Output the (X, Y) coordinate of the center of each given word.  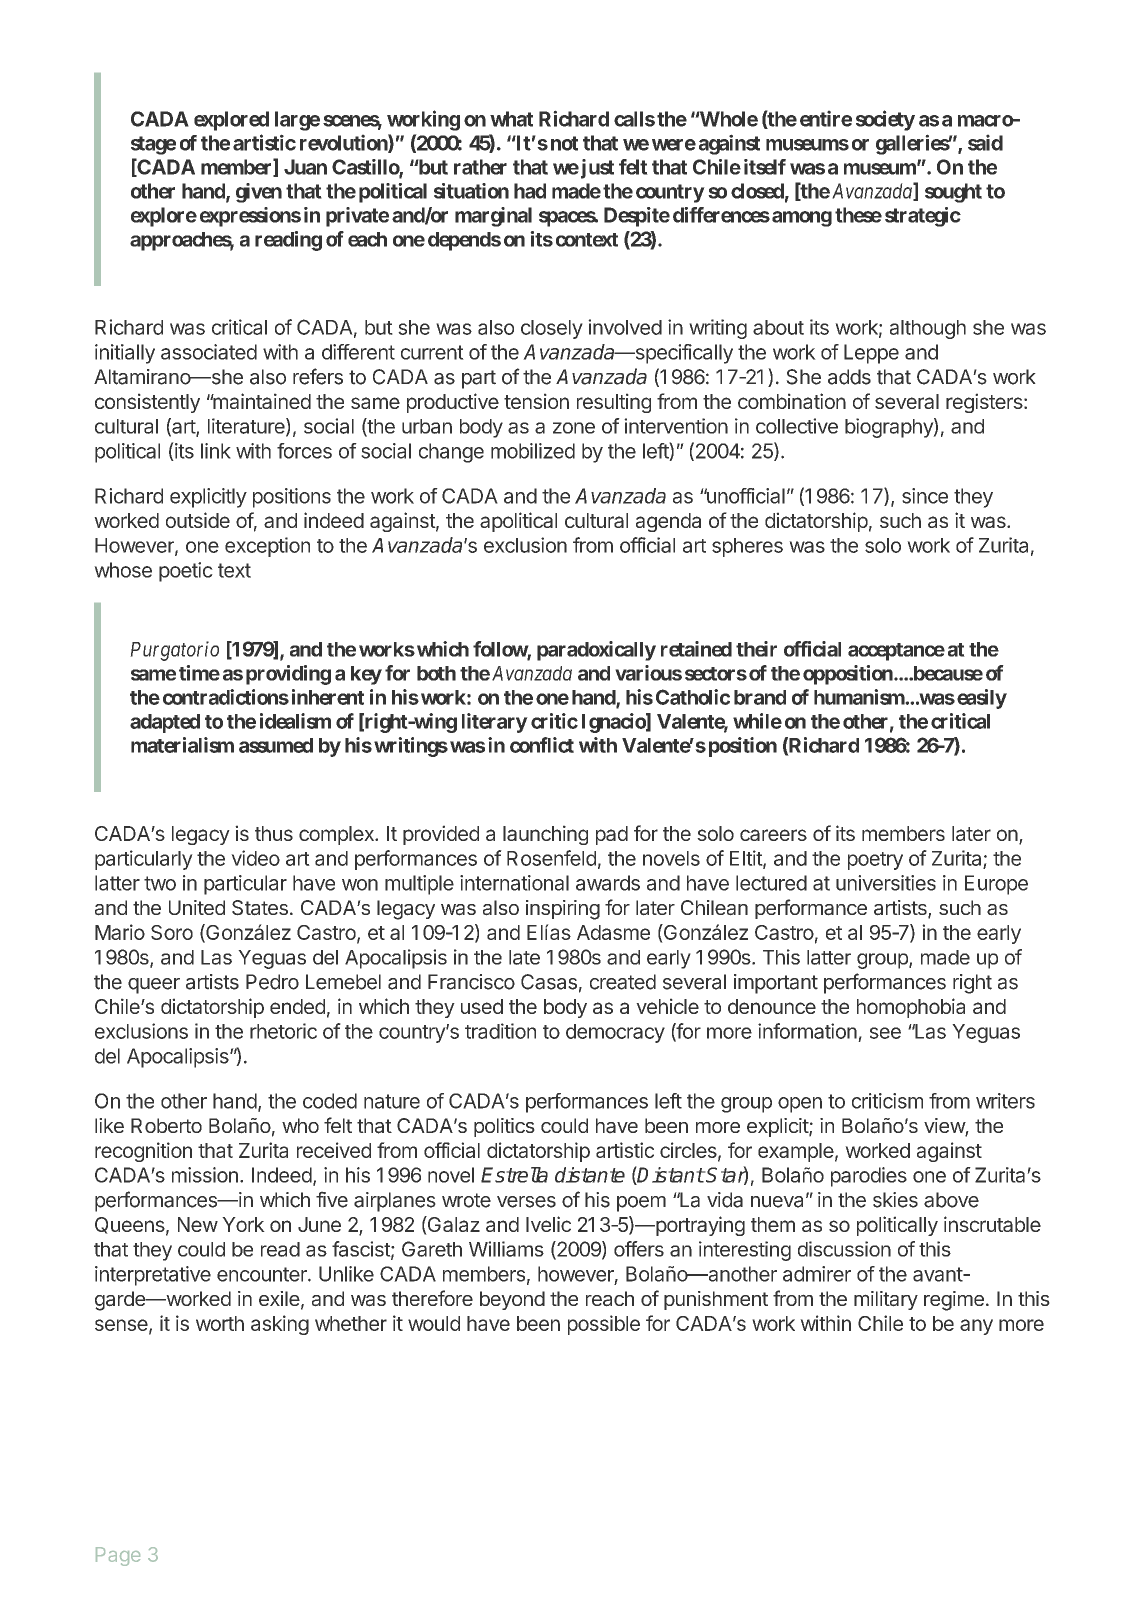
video (255, 858)
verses (526, 1202)
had (530, 191)
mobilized (533, 451)
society (885, 120)
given (259, 193)
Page (118, 1556)
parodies (869, 1177)
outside (198, 520)
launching (545, 835)
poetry (875, 861)
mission (205, 1175)
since (925, 496)
